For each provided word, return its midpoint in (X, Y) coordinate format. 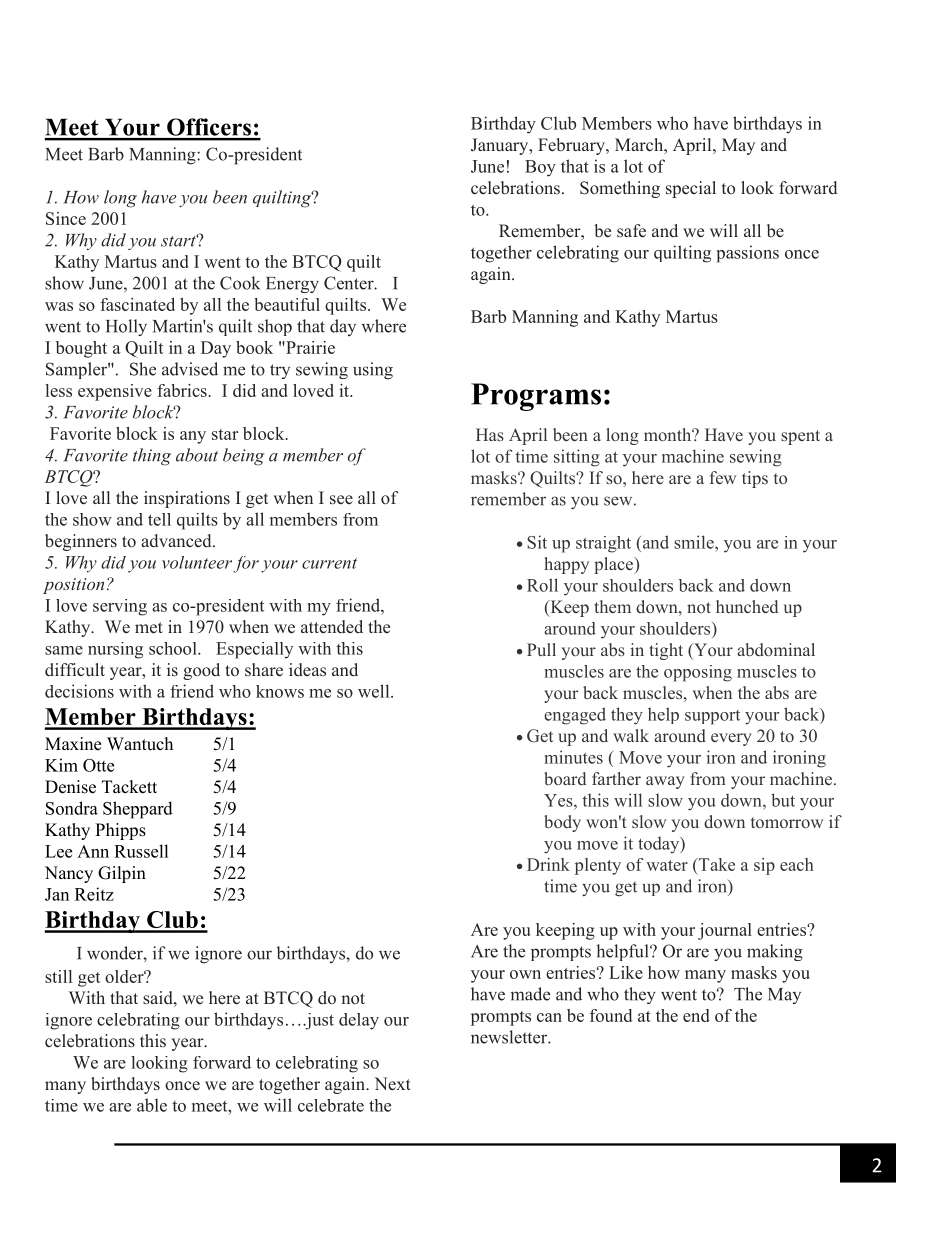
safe (631, 231)
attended (332, 627)
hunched (747, 606)
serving (120, 607)
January (501, 146)
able (152, 1105)
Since (66, 218)
